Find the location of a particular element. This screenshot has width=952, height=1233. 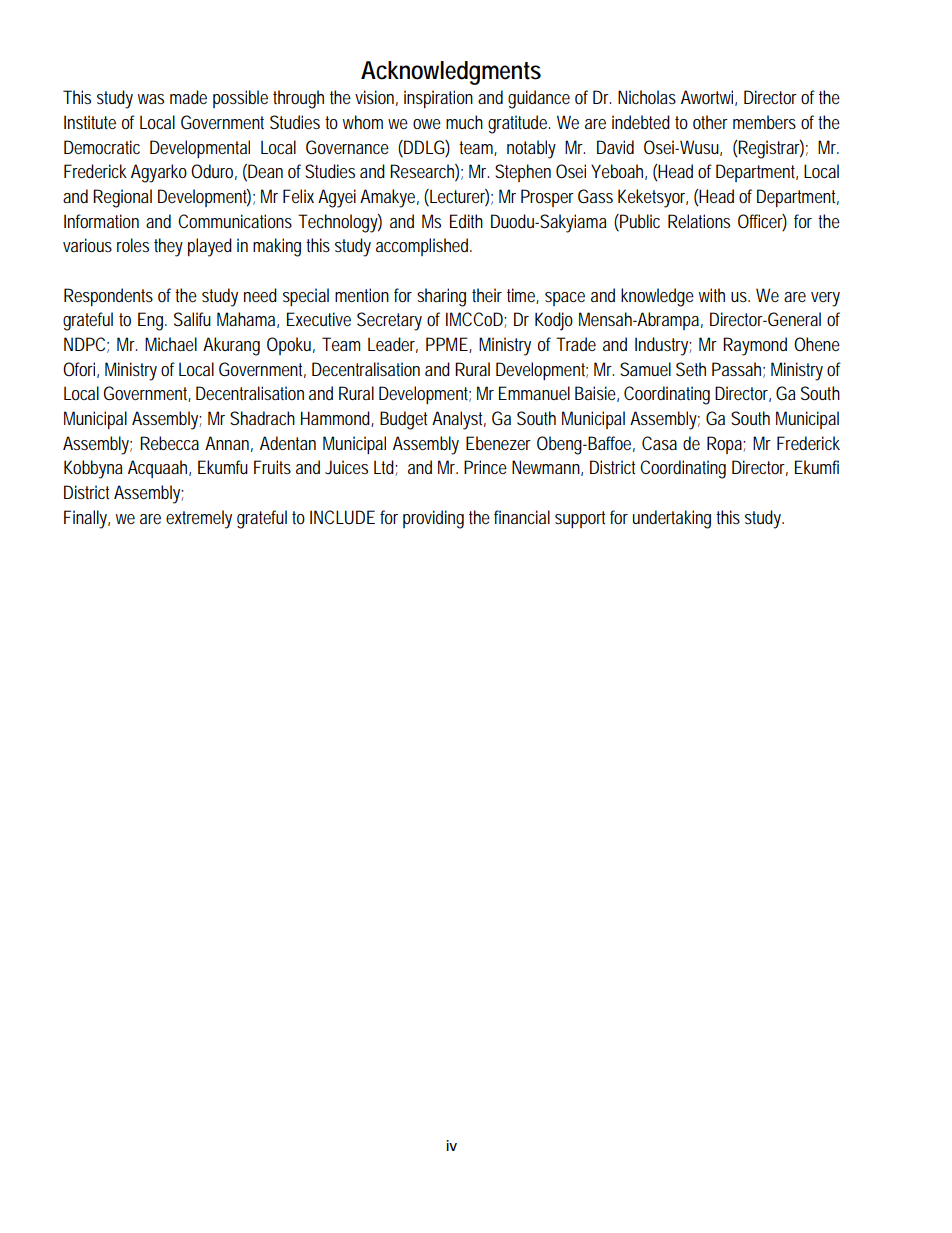

Acknowledgments is located at coordinates (451, 73).
